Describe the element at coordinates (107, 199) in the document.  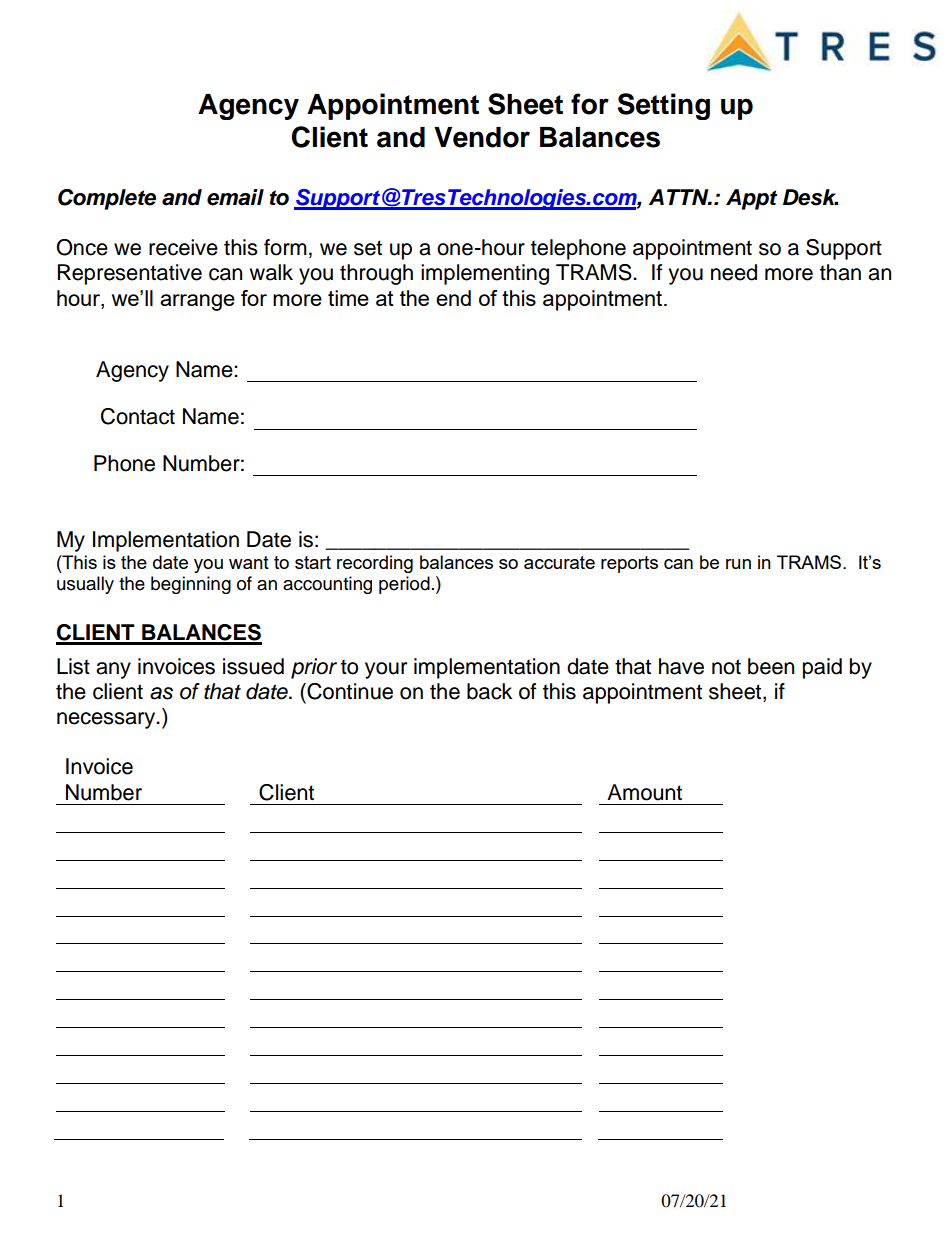
I see `Complete` at that location.
